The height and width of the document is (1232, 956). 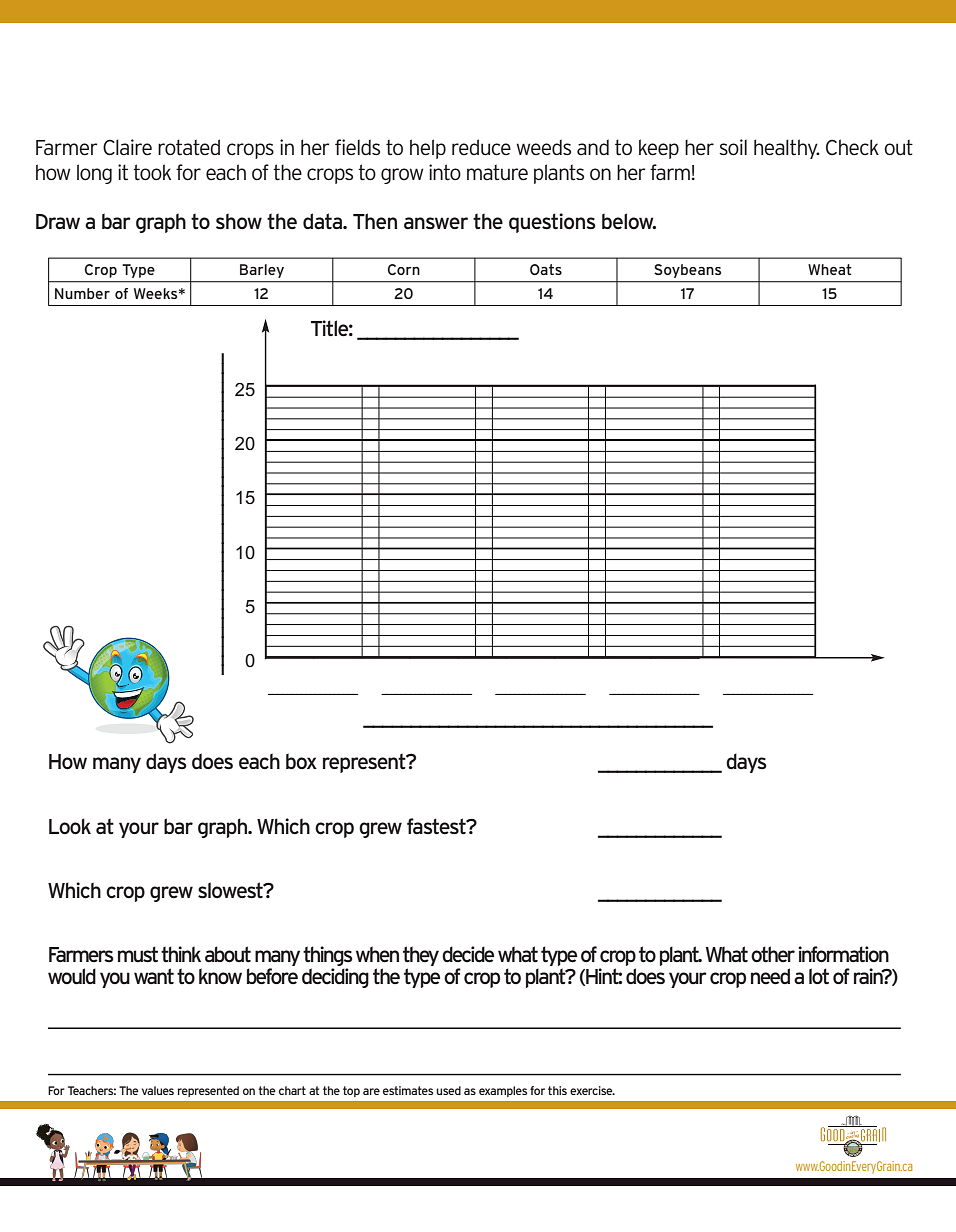 I want to click on into, so click(x=445, y=172).
